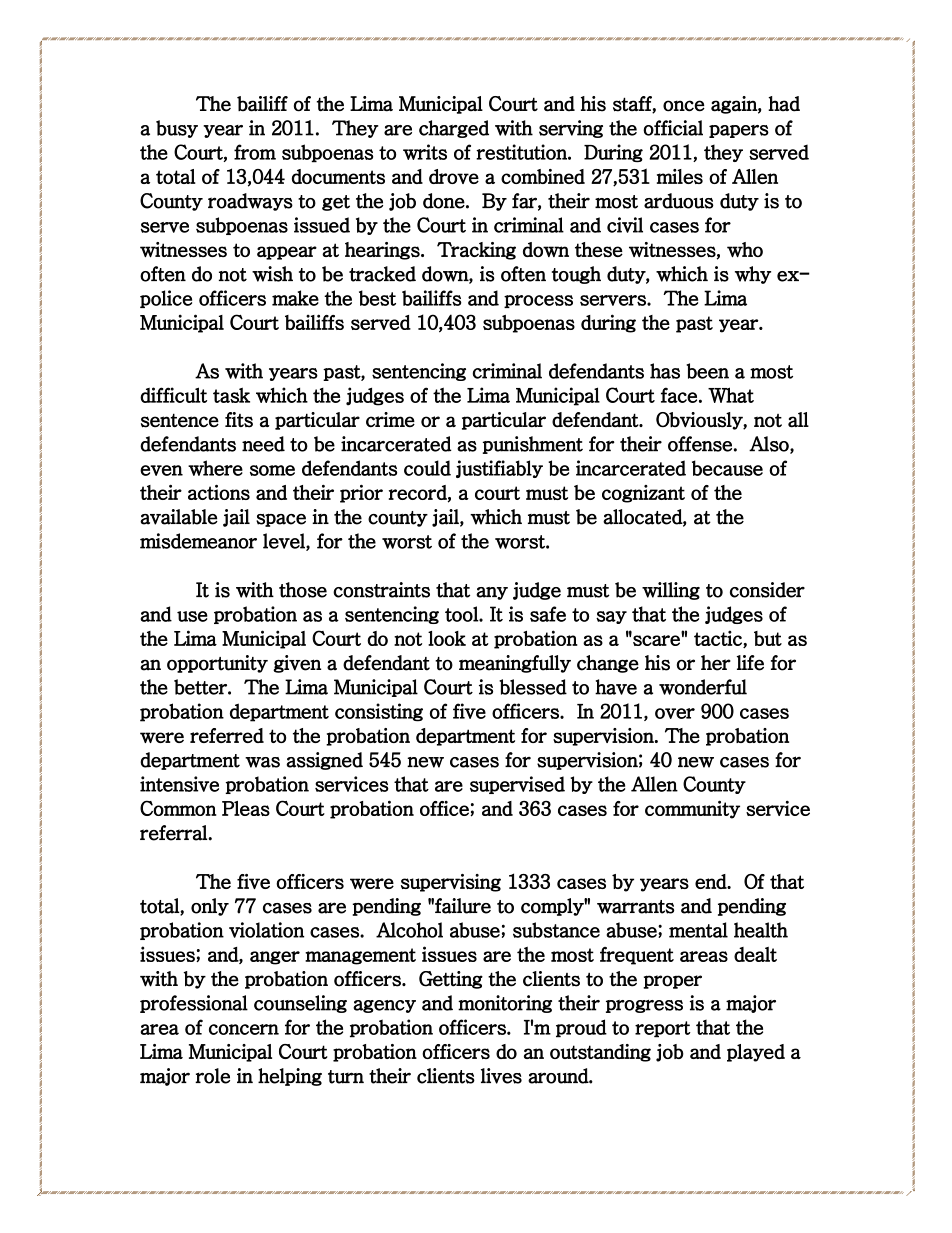 The height and width of the image is (1233, 952). What do you see at coordinates (255, 152) in the image?
I see `from` at bounding box center [255, 152].
